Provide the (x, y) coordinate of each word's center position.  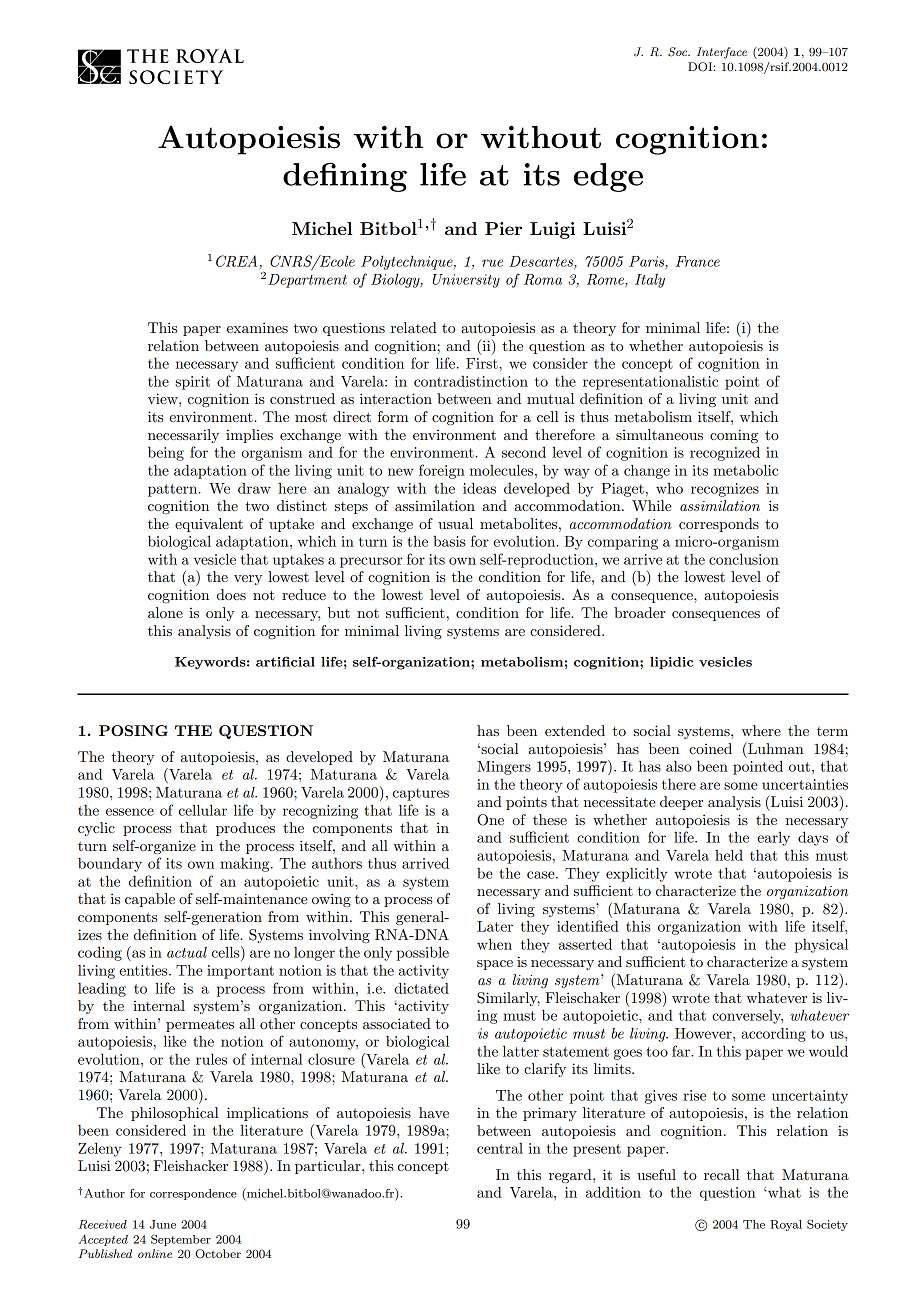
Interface (722, 53)
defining (345, 177)
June (163, 1224)
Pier (503, 228)
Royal (786, 1225)
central (500, 1148)
